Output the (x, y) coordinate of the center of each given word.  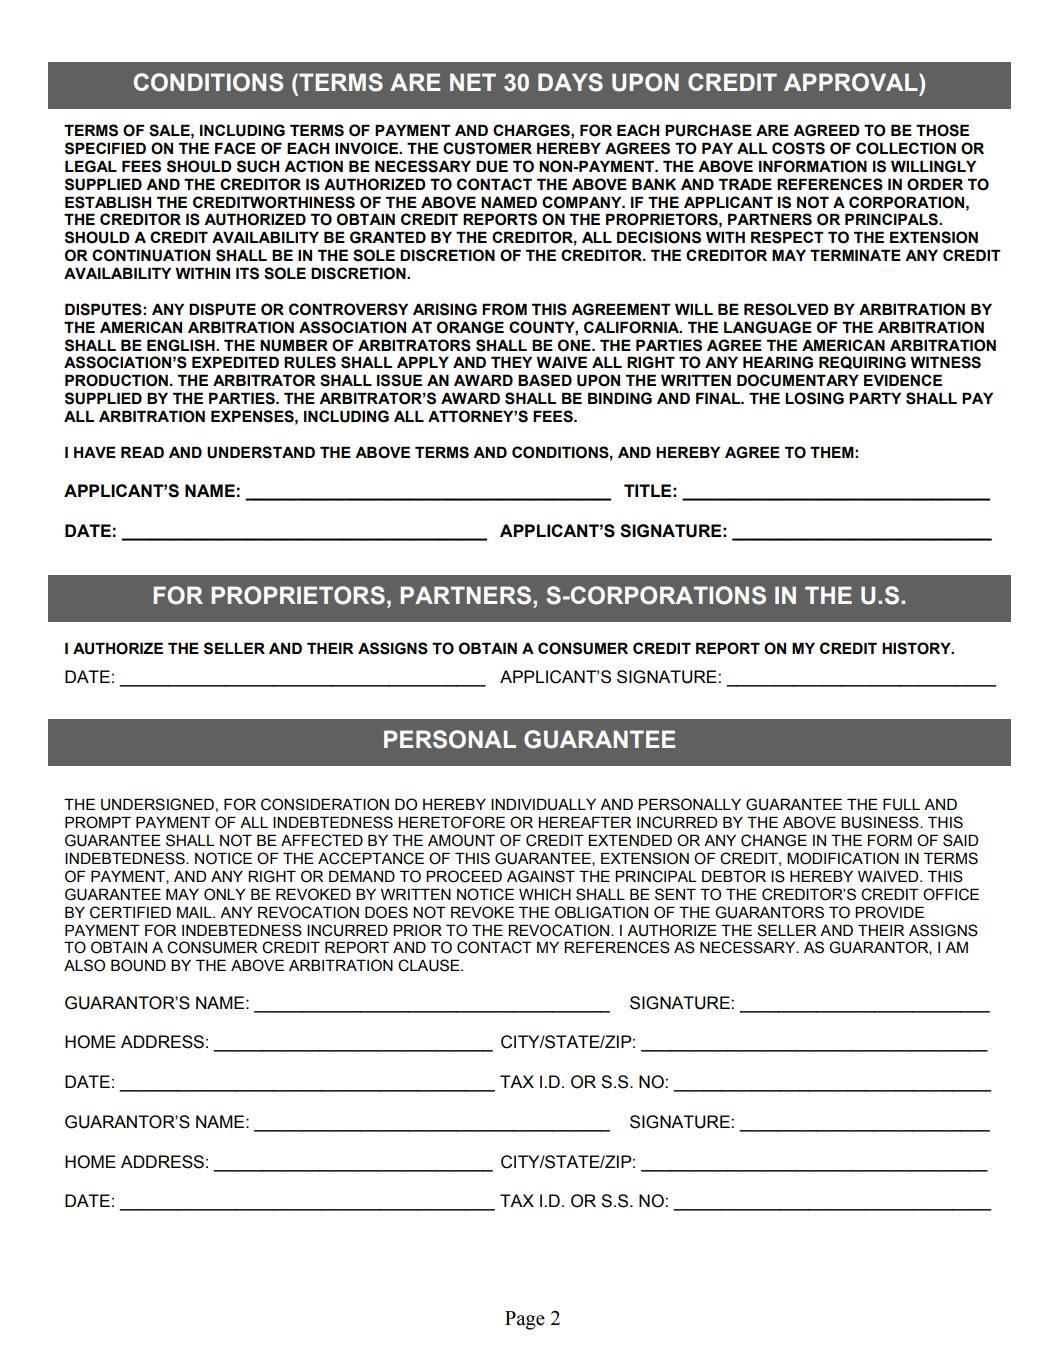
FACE (235, 148)
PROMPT (98, 822)
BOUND (138, 965)
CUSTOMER (487, 148)
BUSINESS (881, 822)
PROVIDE (889, 912)
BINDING (620, 398)
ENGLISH (182, 345)
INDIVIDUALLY (543, 804)
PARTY (875, 398)
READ (142, 452)
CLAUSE (430, 965)
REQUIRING (862, 362)
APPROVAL (852, 82)
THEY (511, 362)
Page (525, 1320)
